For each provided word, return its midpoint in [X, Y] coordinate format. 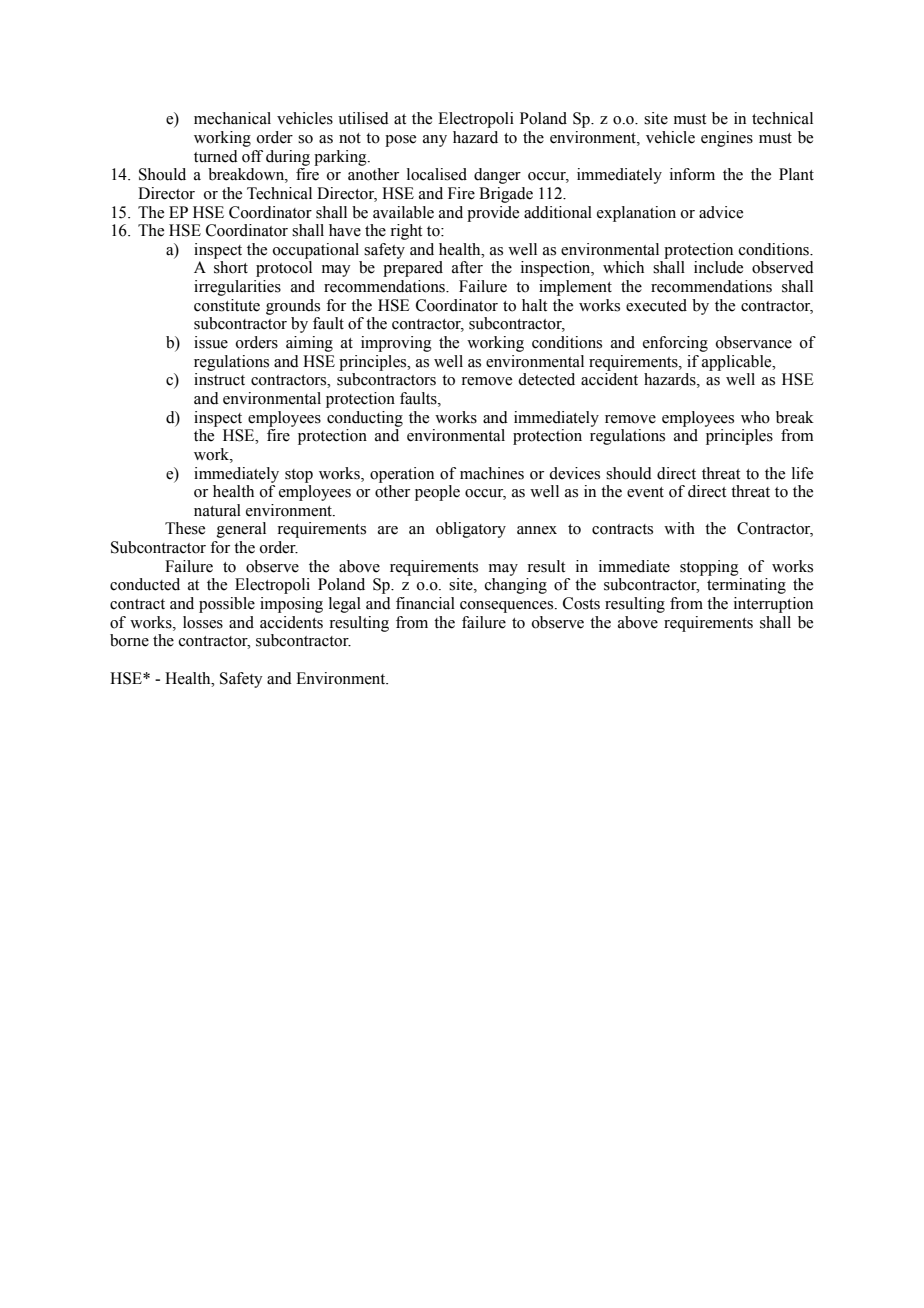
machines [492, 473]
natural [217, 510]
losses [203, 622]
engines [727, 139]
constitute [227, 305]
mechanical [232, 118]
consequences [508, 607]
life [802, 473]
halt [534, 305]
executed [656, 305]
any [435, 141]
